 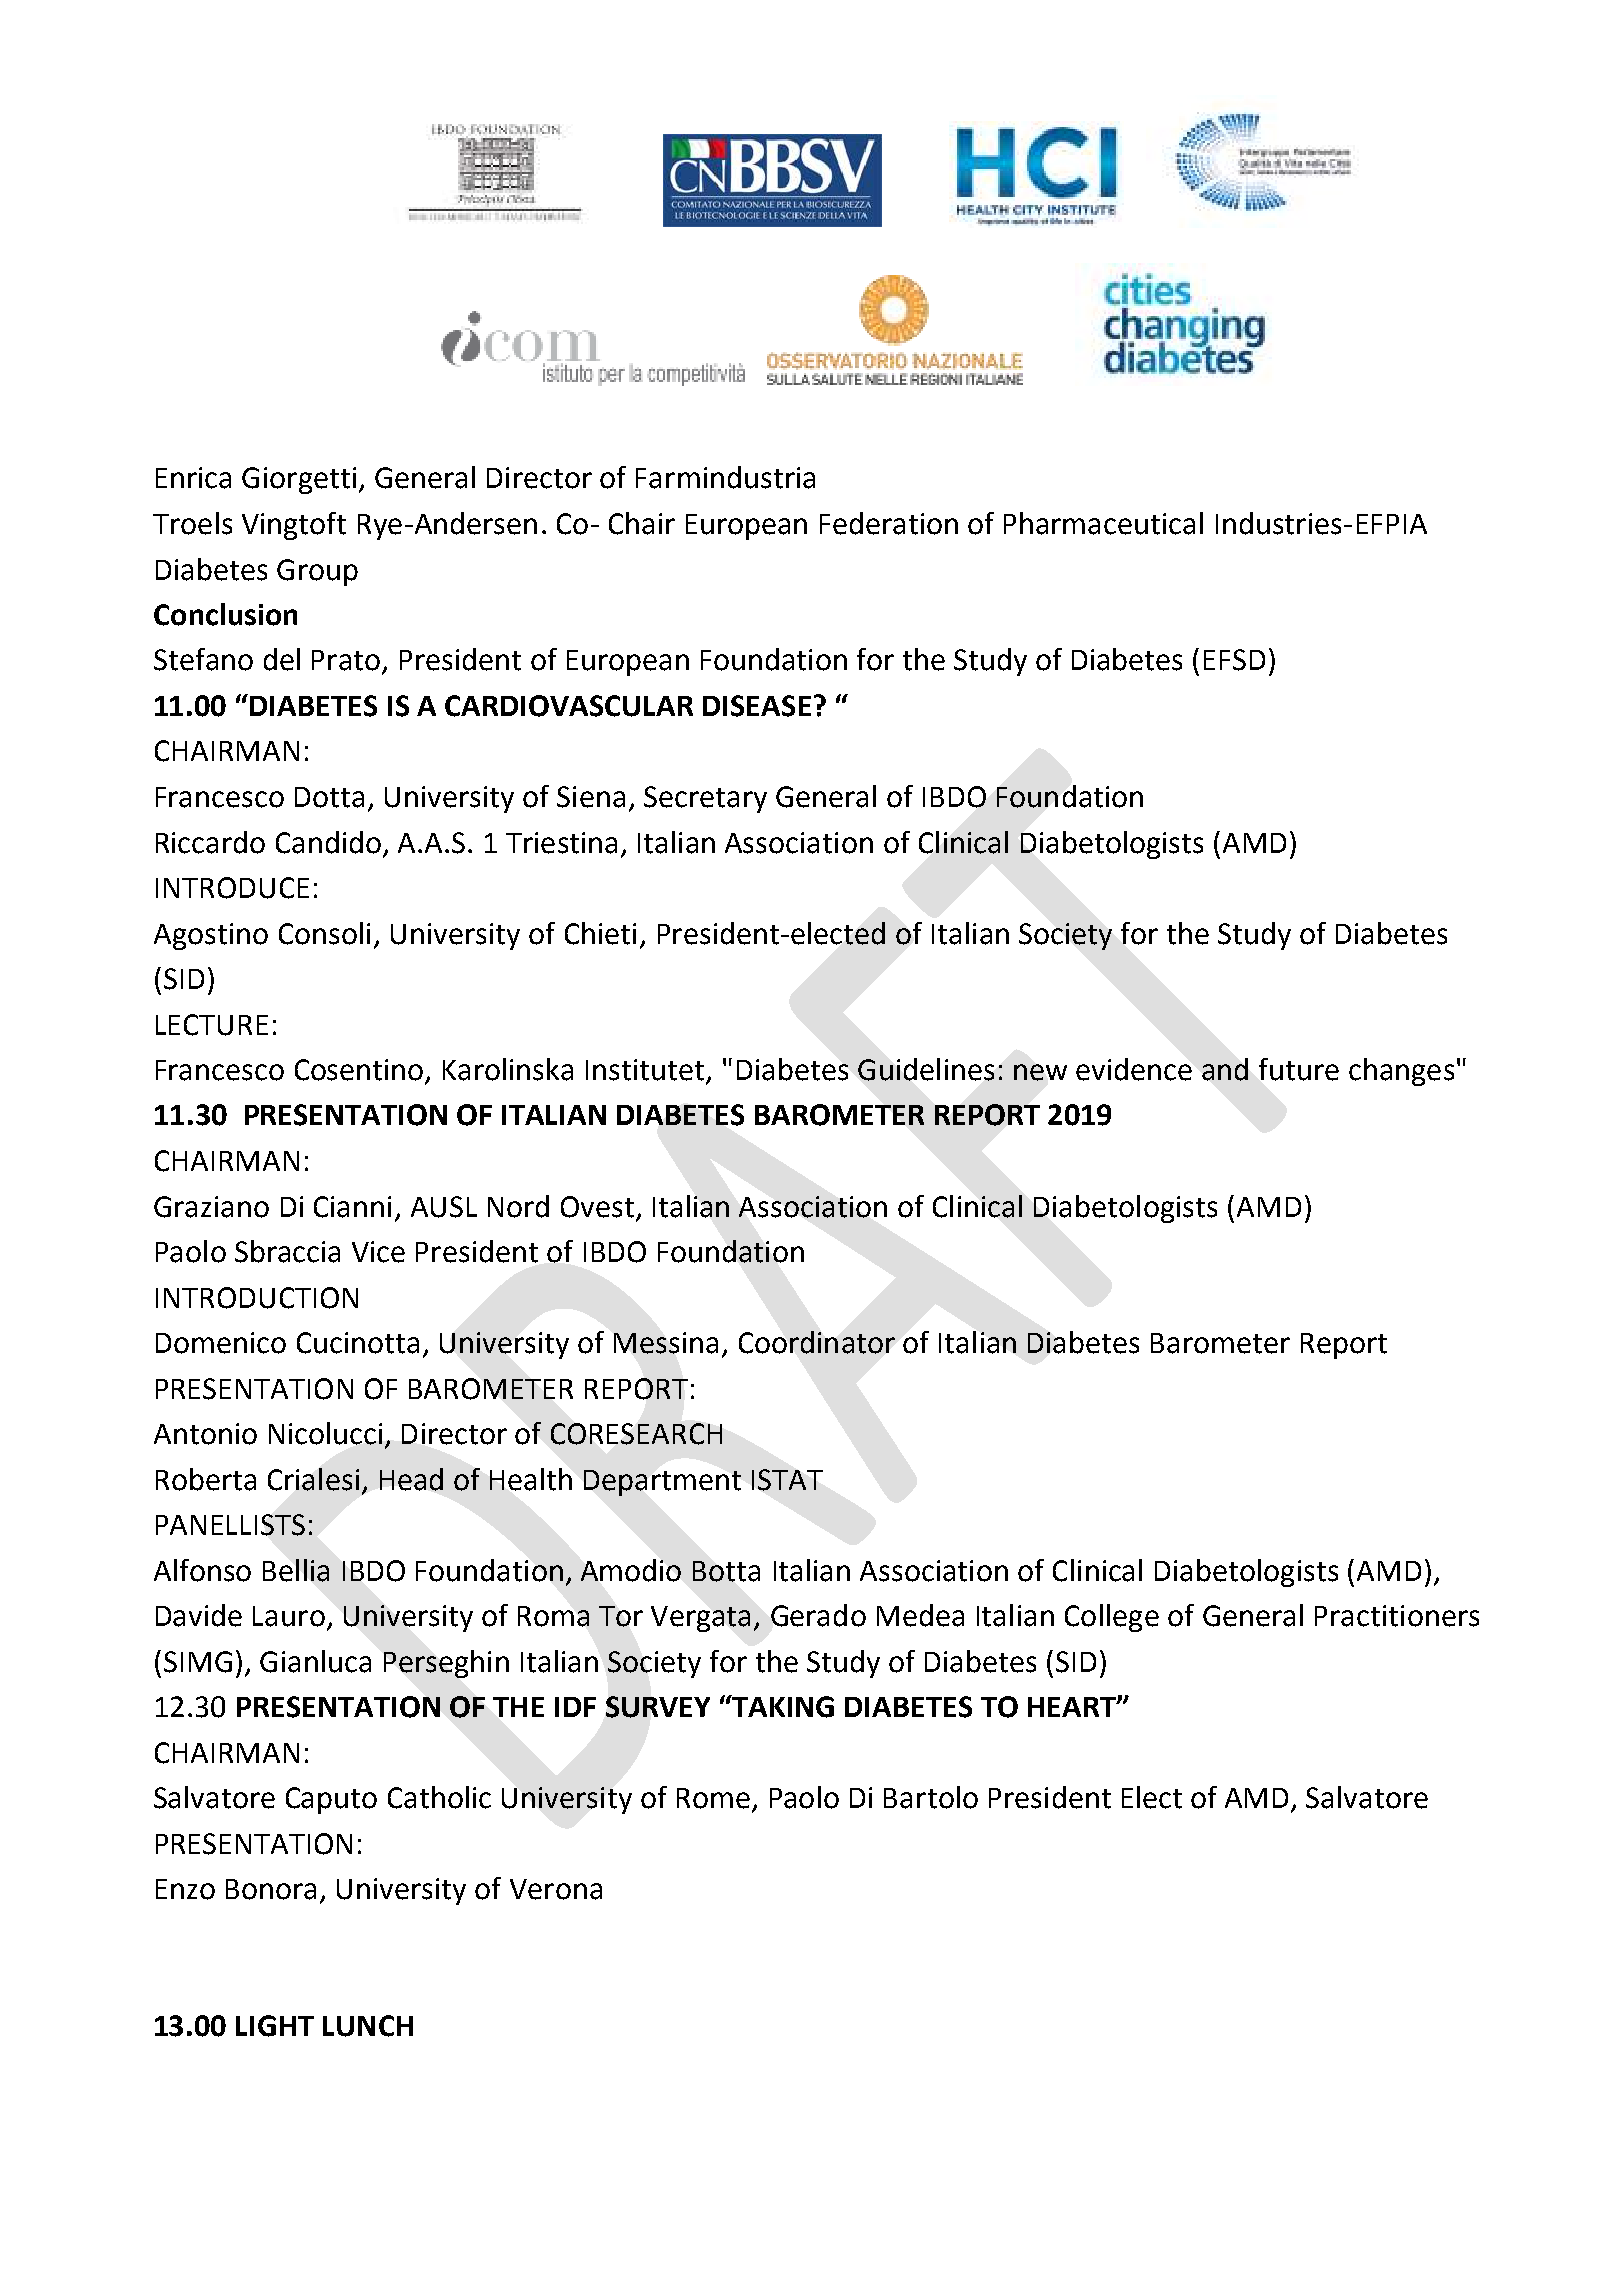 I want to click on future, so click(x=1299, y=1069).
